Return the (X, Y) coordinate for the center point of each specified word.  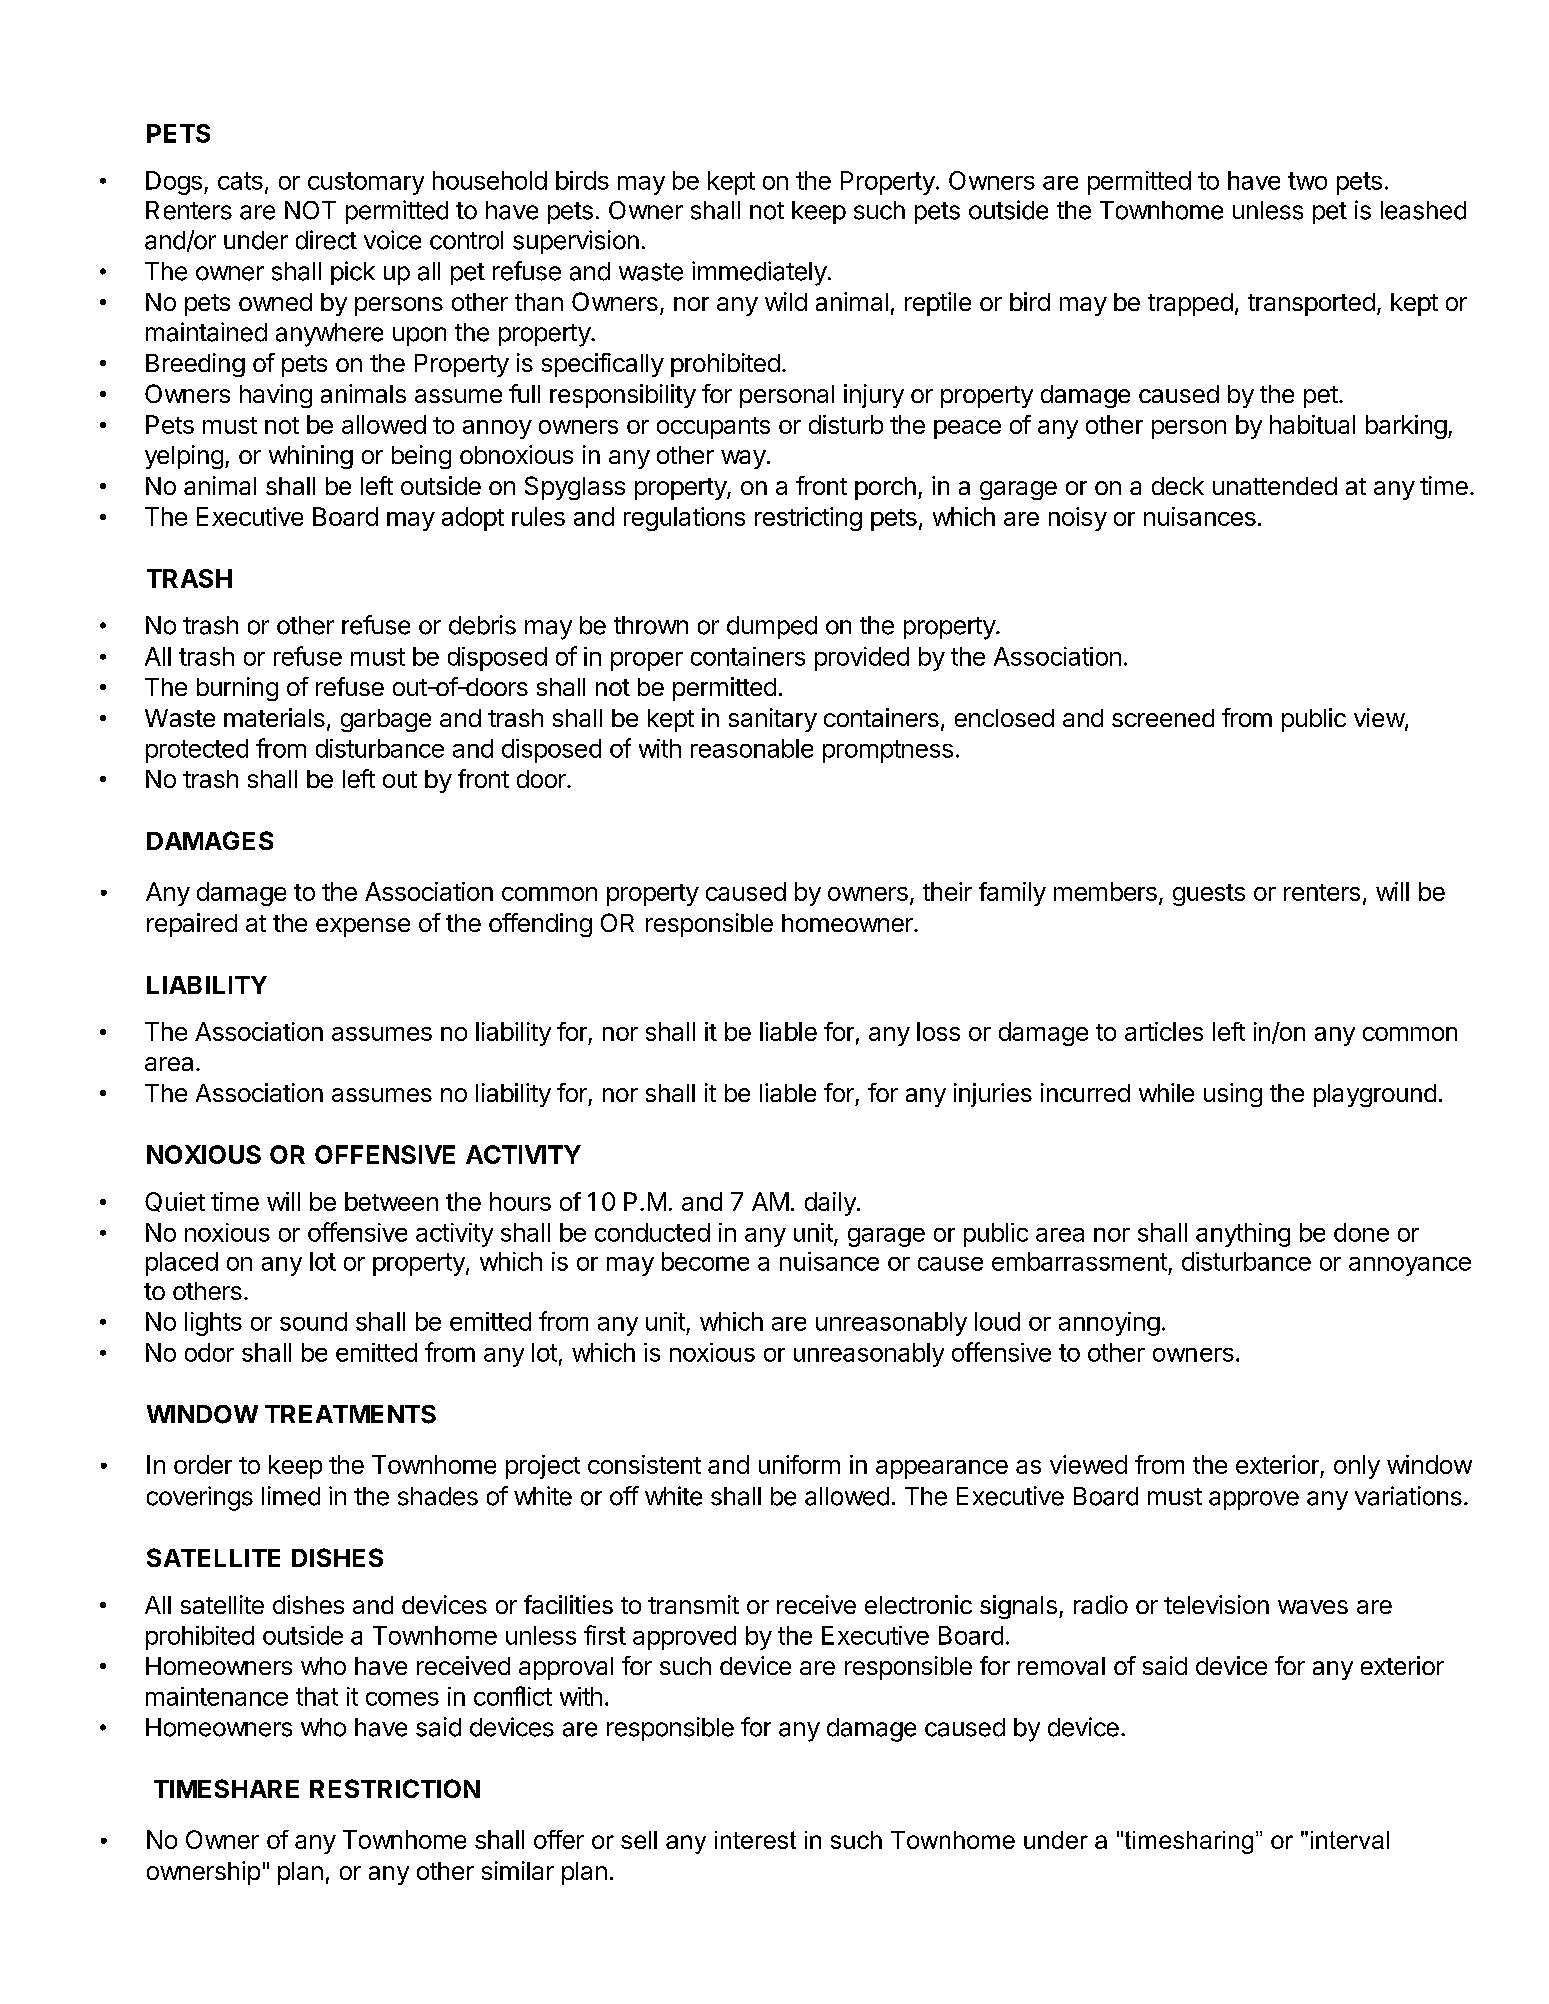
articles (1164, 1031)
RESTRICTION (395, 1788)
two (1307, 181)
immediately (759, 273)
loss (938, 1031)
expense (363, 927)
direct (326, 240)
